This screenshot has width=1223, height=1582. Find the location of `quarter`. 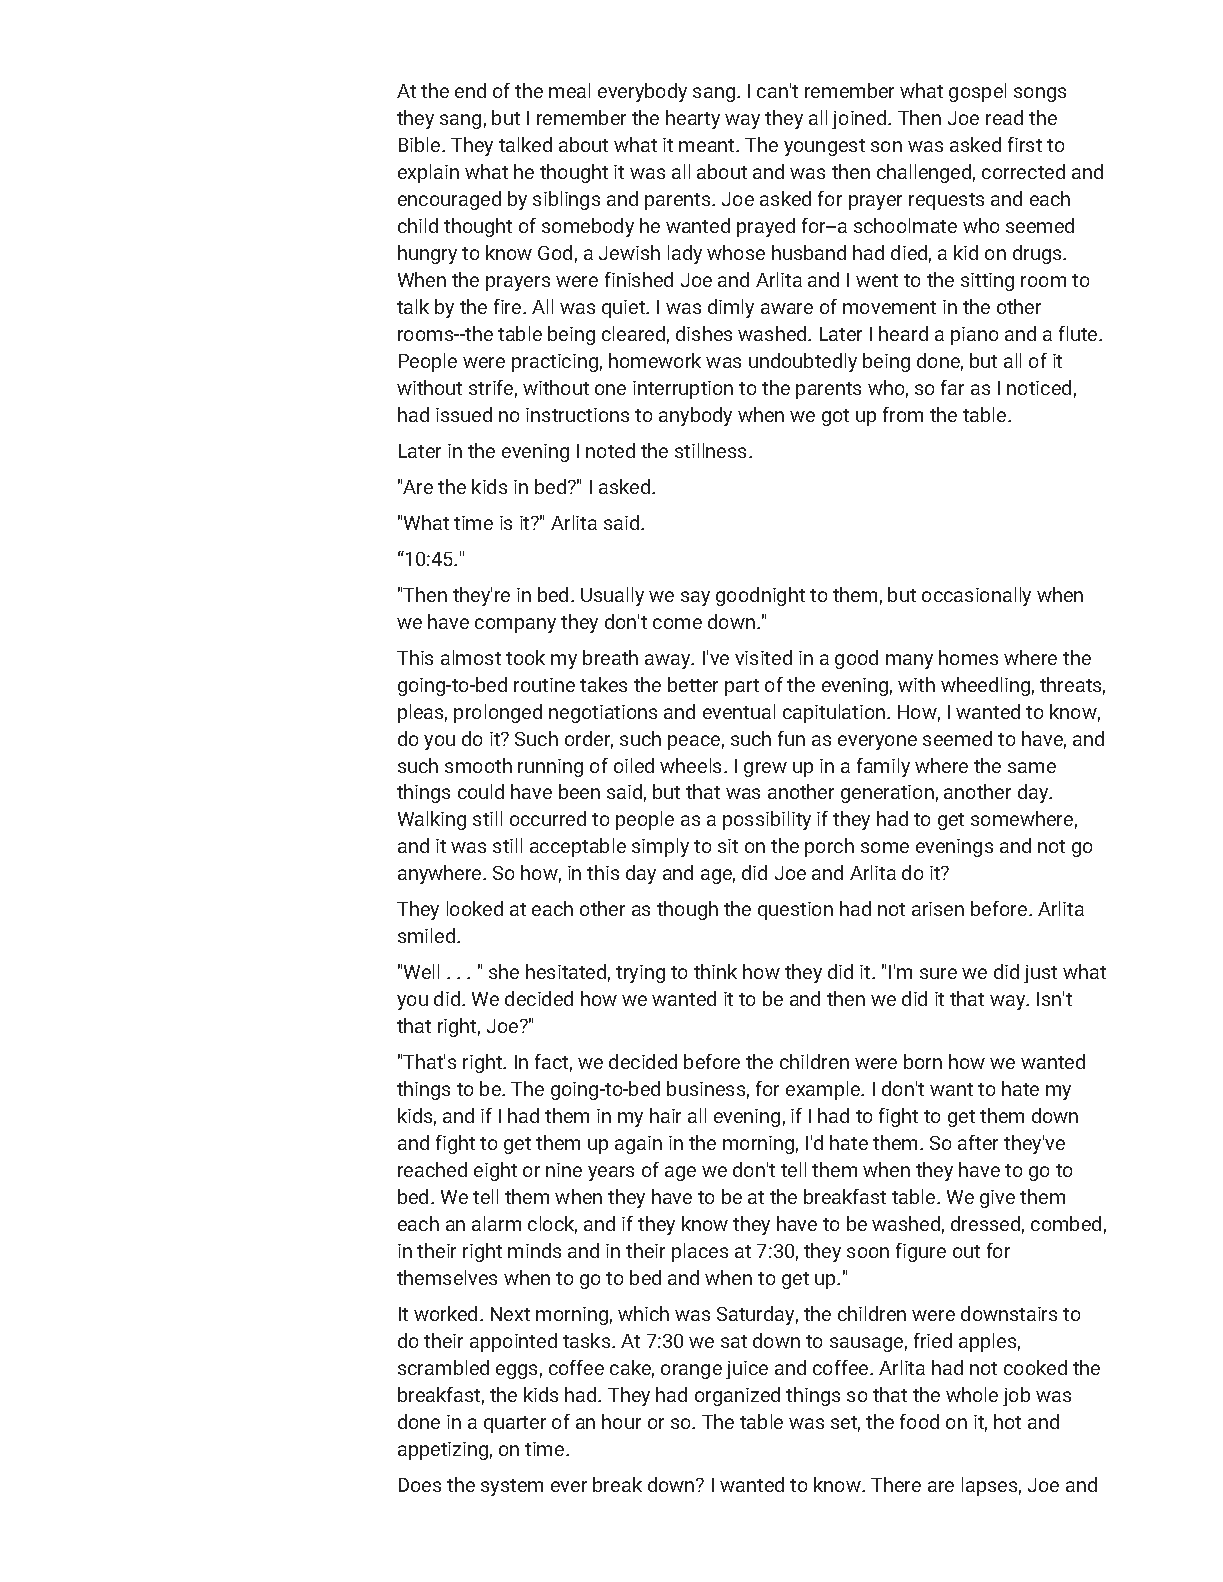

quarter is located at coordinates (515, 1424).
